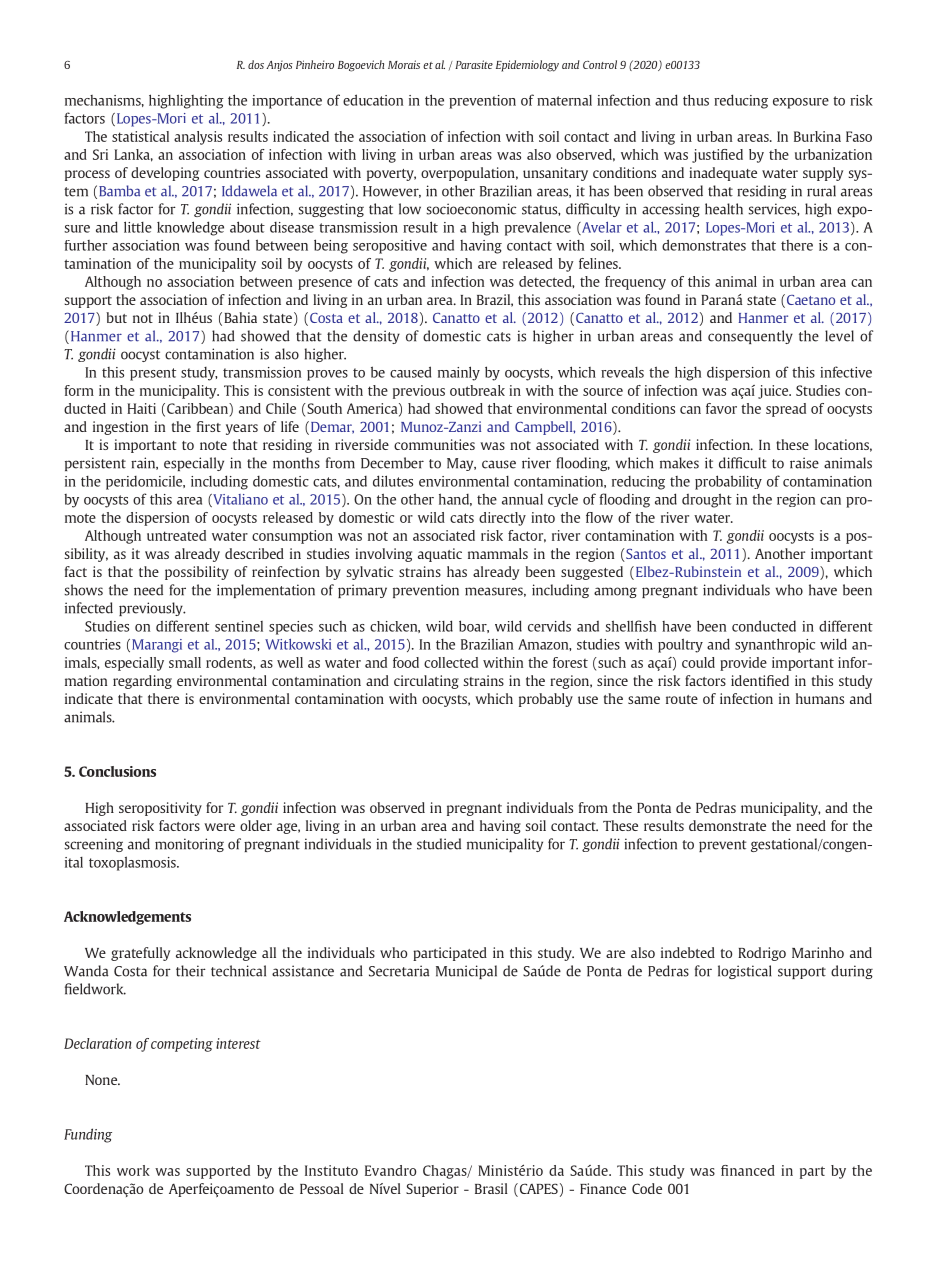  Describe the element at coordinates (439, 844) in the screenshot. I see `studied` at that location.
